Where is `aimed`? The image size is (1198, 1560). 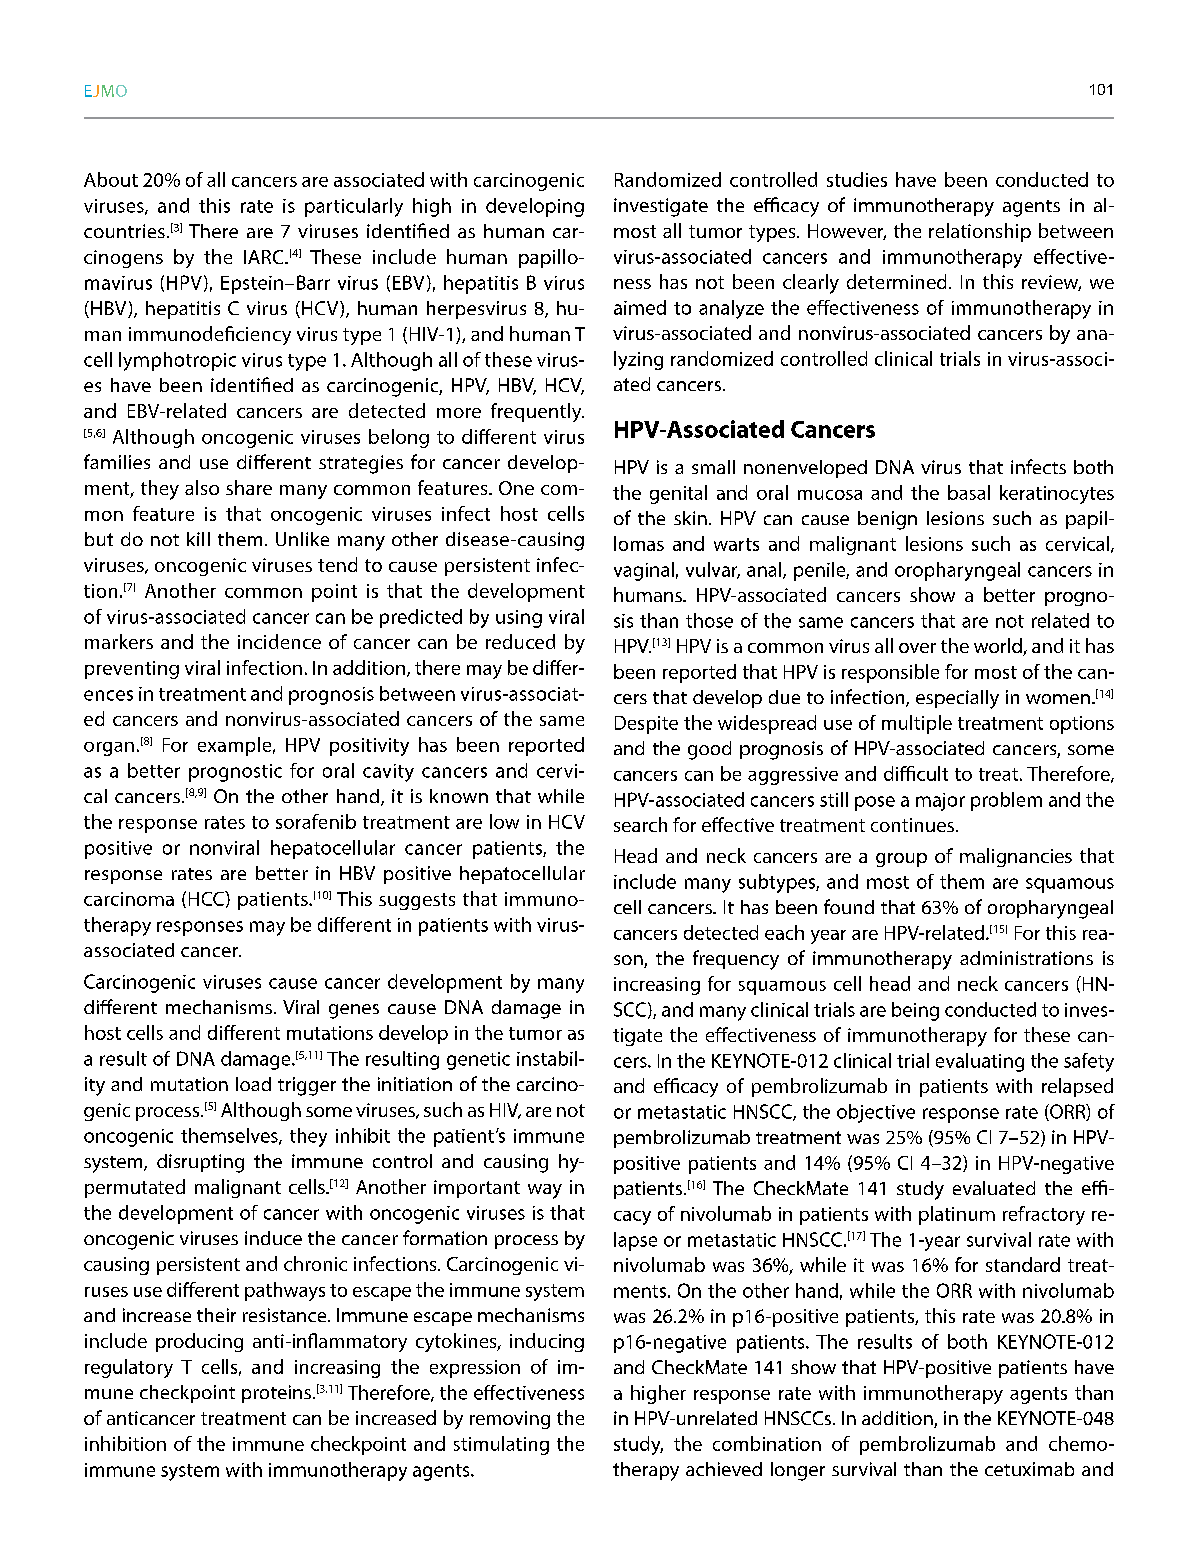
aimed is located at coordinates (640, 307).
